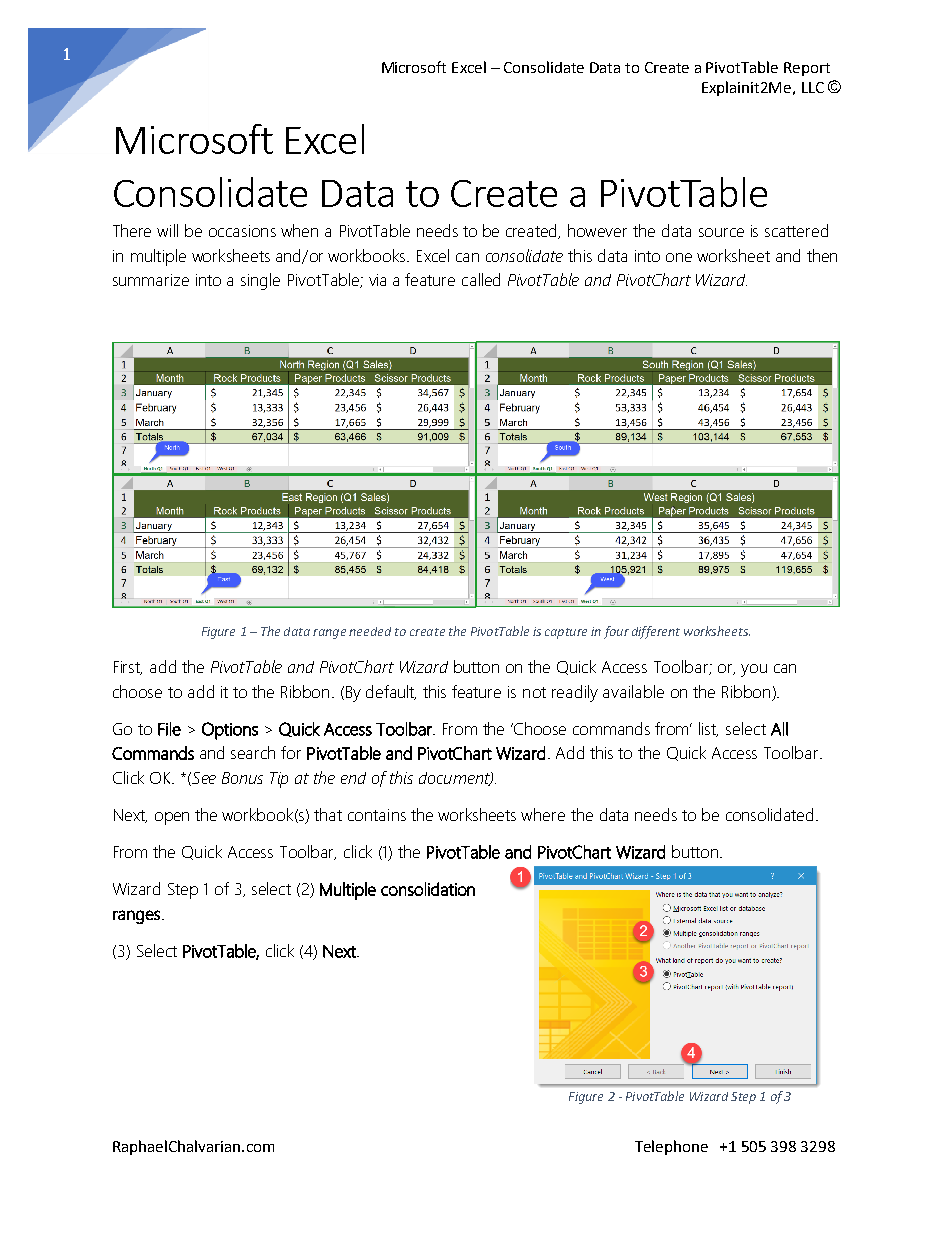 The width and height of the page is (952, 1233). I want to click on list, so click(708, 729).
